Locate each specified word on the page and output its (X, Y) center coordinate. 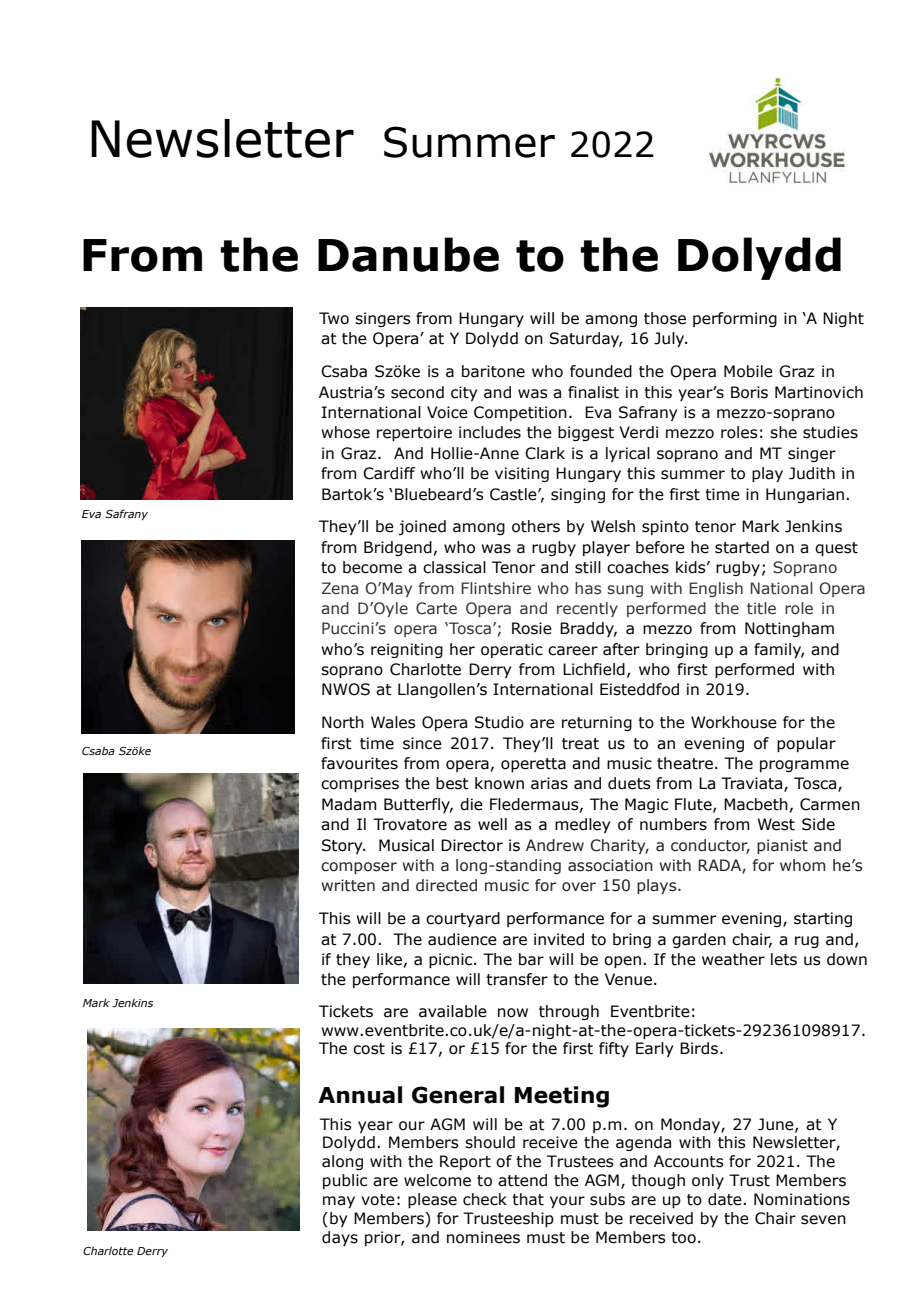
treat (580, 744)
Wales (393, 722)
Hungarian (805, 495)
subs (607, 1199)
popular (806, 744)
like (389, 959)
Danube (408, 254)
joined (422, 527)
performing (735, 319)
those (665, 318)
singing (578, 495)
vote (378, 1200)
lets (784, 959)
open (622, 962)
